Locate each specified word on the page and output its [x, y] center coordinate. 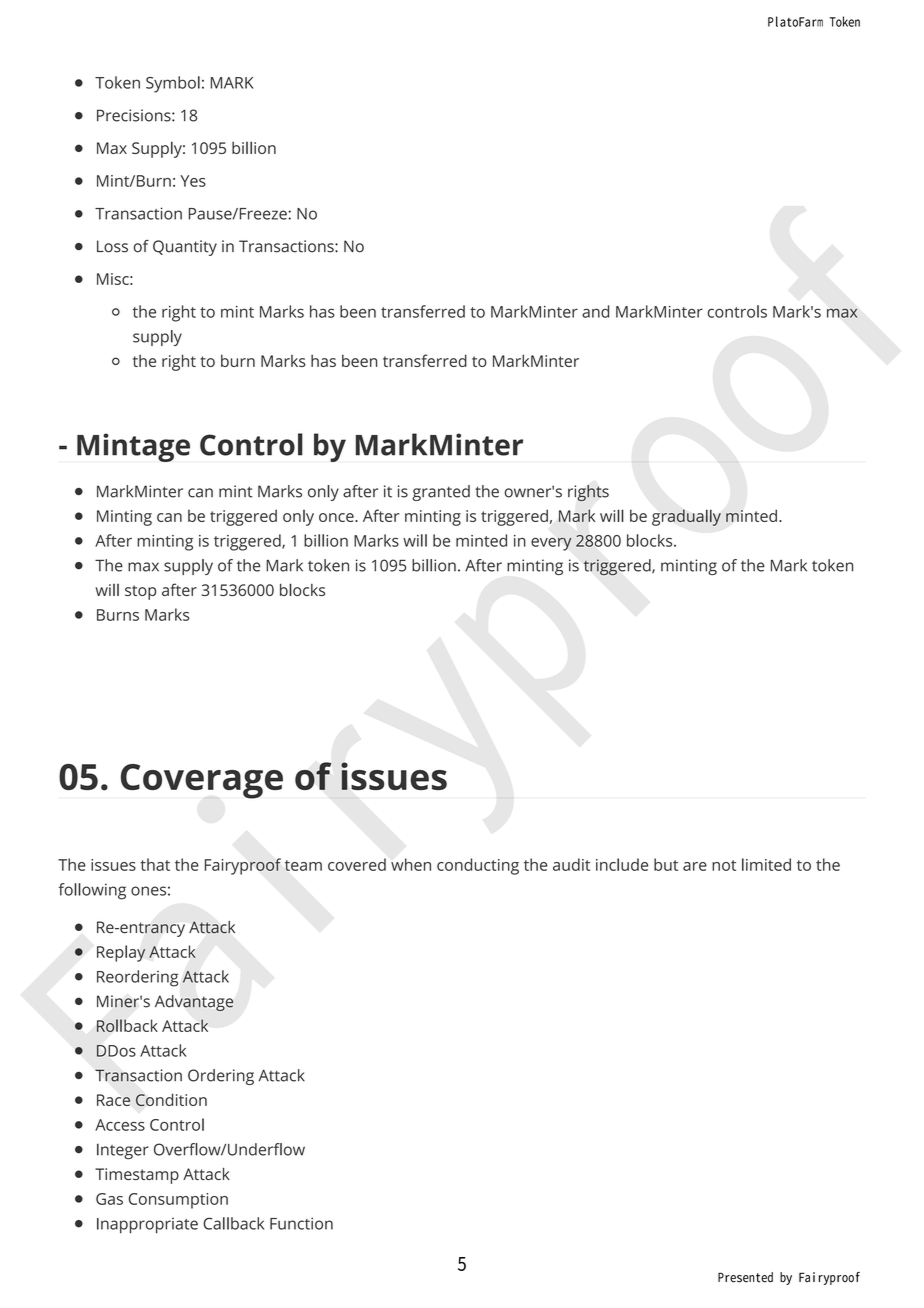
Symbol [173, 84]
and [595, 311]
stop [140, 592]
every [551, 544]
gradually [686, 517]
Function [301, 1223]
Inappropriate [147, 1226]
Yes [193, 181]
